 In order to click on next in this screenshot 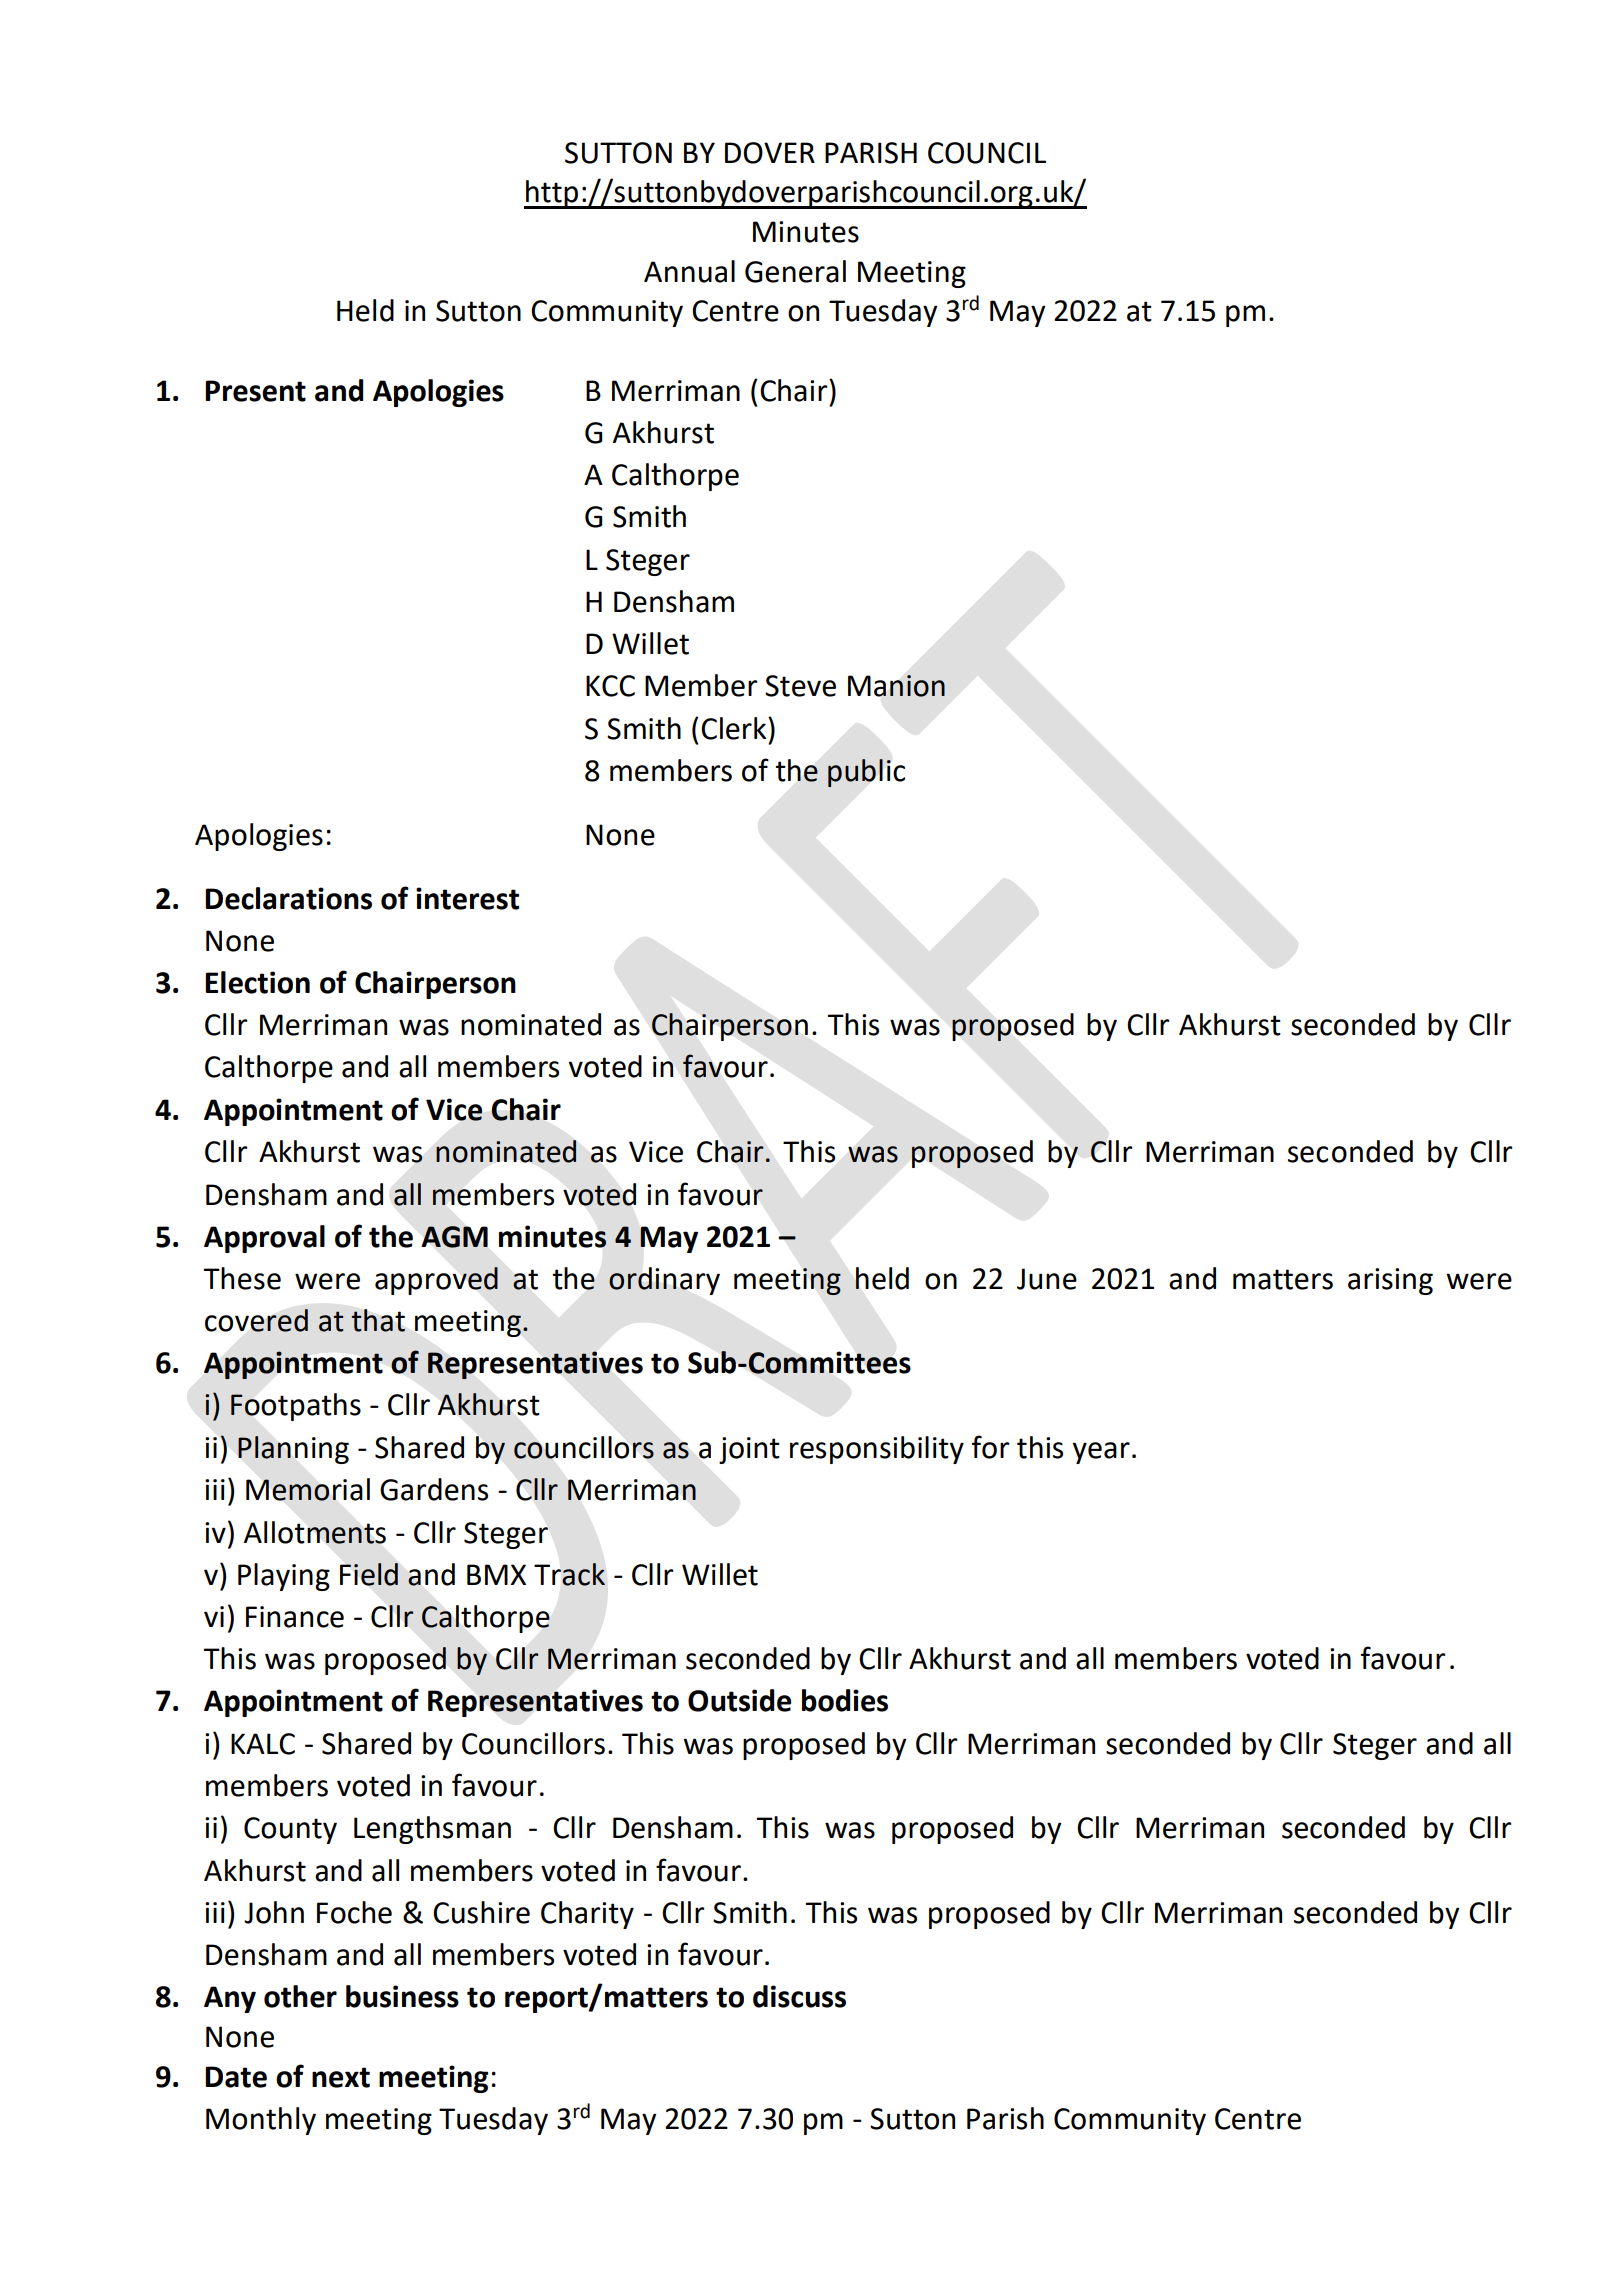, I will do `click(341, 2077)`.
